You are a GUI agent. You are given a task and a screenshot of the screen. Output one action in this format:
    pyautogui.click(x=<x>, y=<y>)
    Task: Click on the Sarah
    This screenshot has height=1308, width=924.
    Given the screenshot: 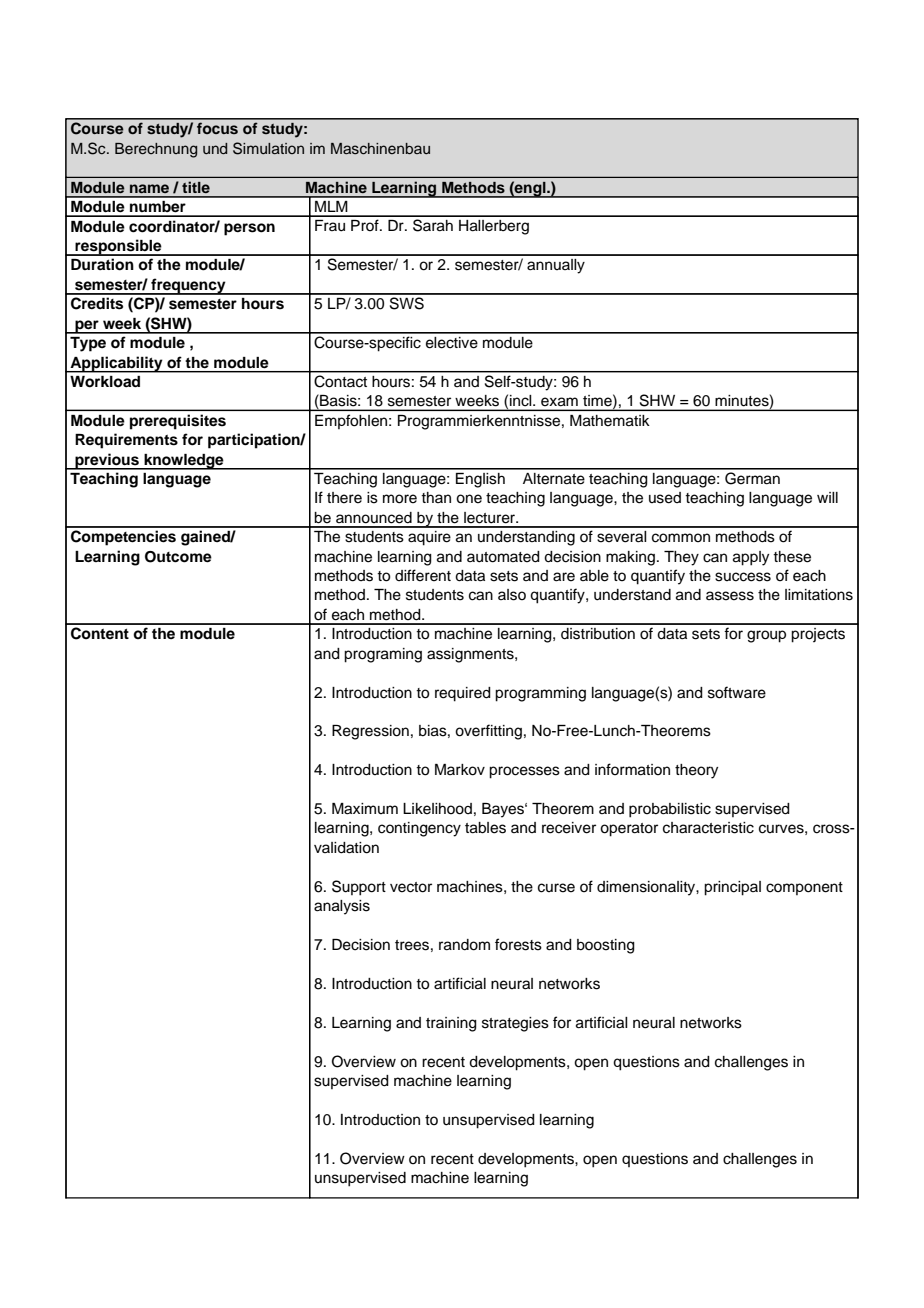 What is the action you would take?
    pyautogui.click(x=433, y=225)
